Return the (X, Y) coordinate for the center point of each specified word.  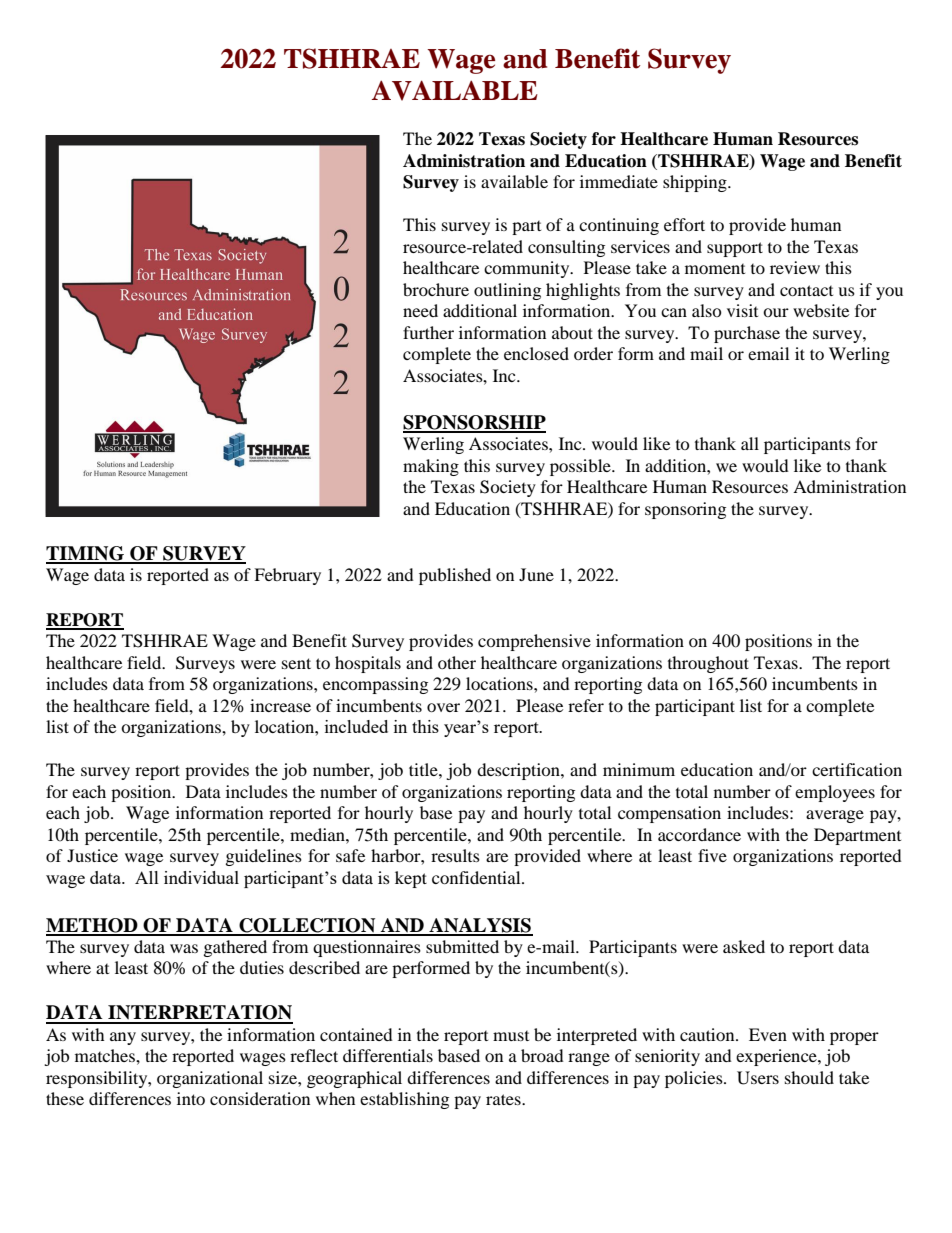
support (735, 249)
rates (504, 1099)
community (528, 269)
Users (758, 1078)
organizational (210, 1079)
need (420, 310)
